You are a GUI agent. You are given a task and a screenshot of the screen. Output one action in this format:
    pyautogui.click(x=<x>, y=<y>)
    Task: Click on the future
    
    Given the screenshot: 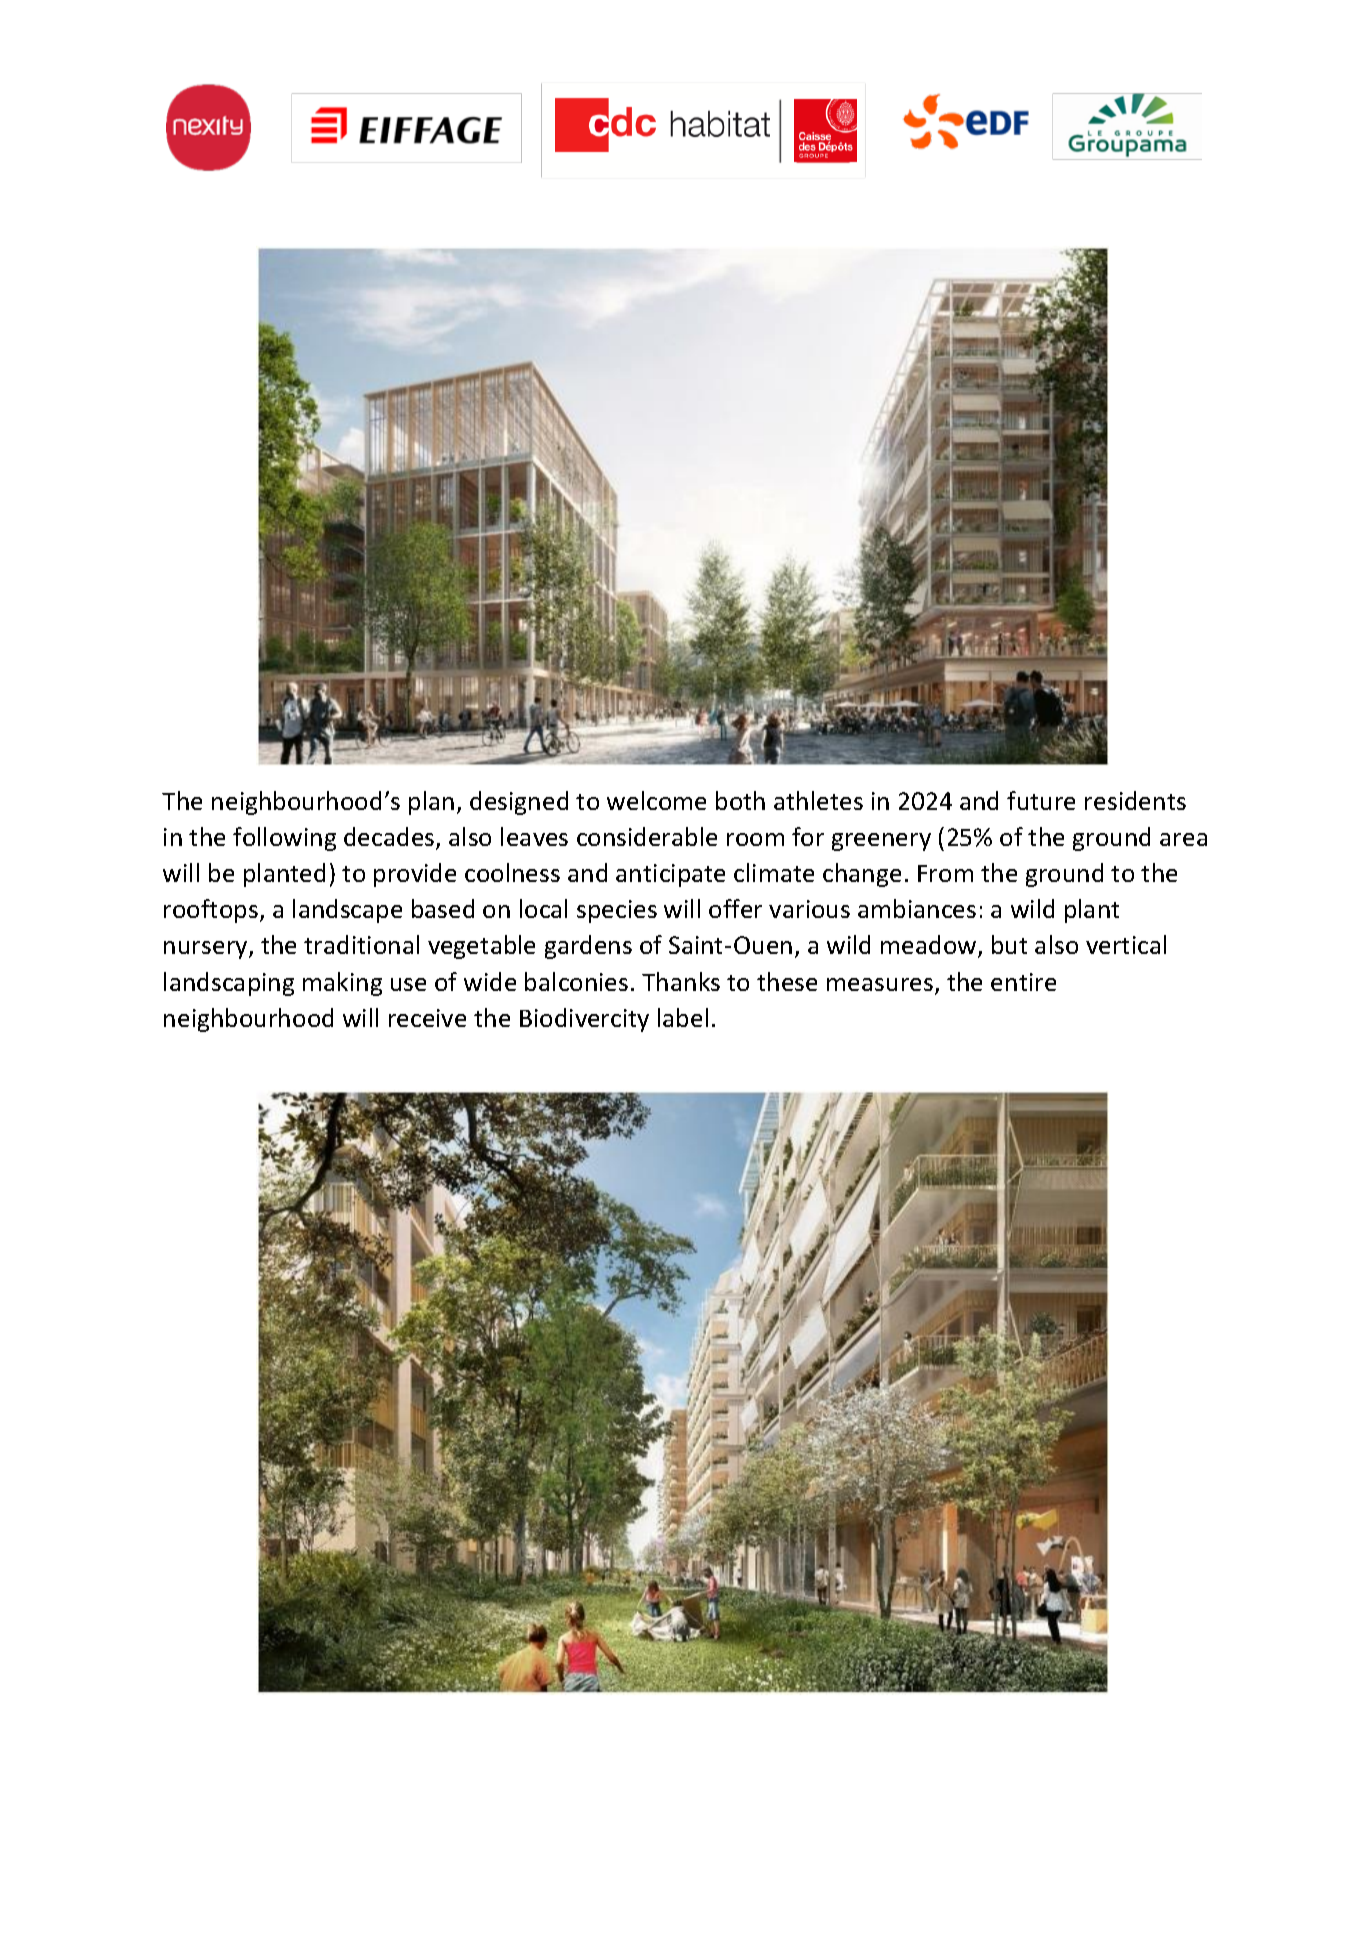 What is the action you would take?
    pyautogui.click(x=1041, y=800)
